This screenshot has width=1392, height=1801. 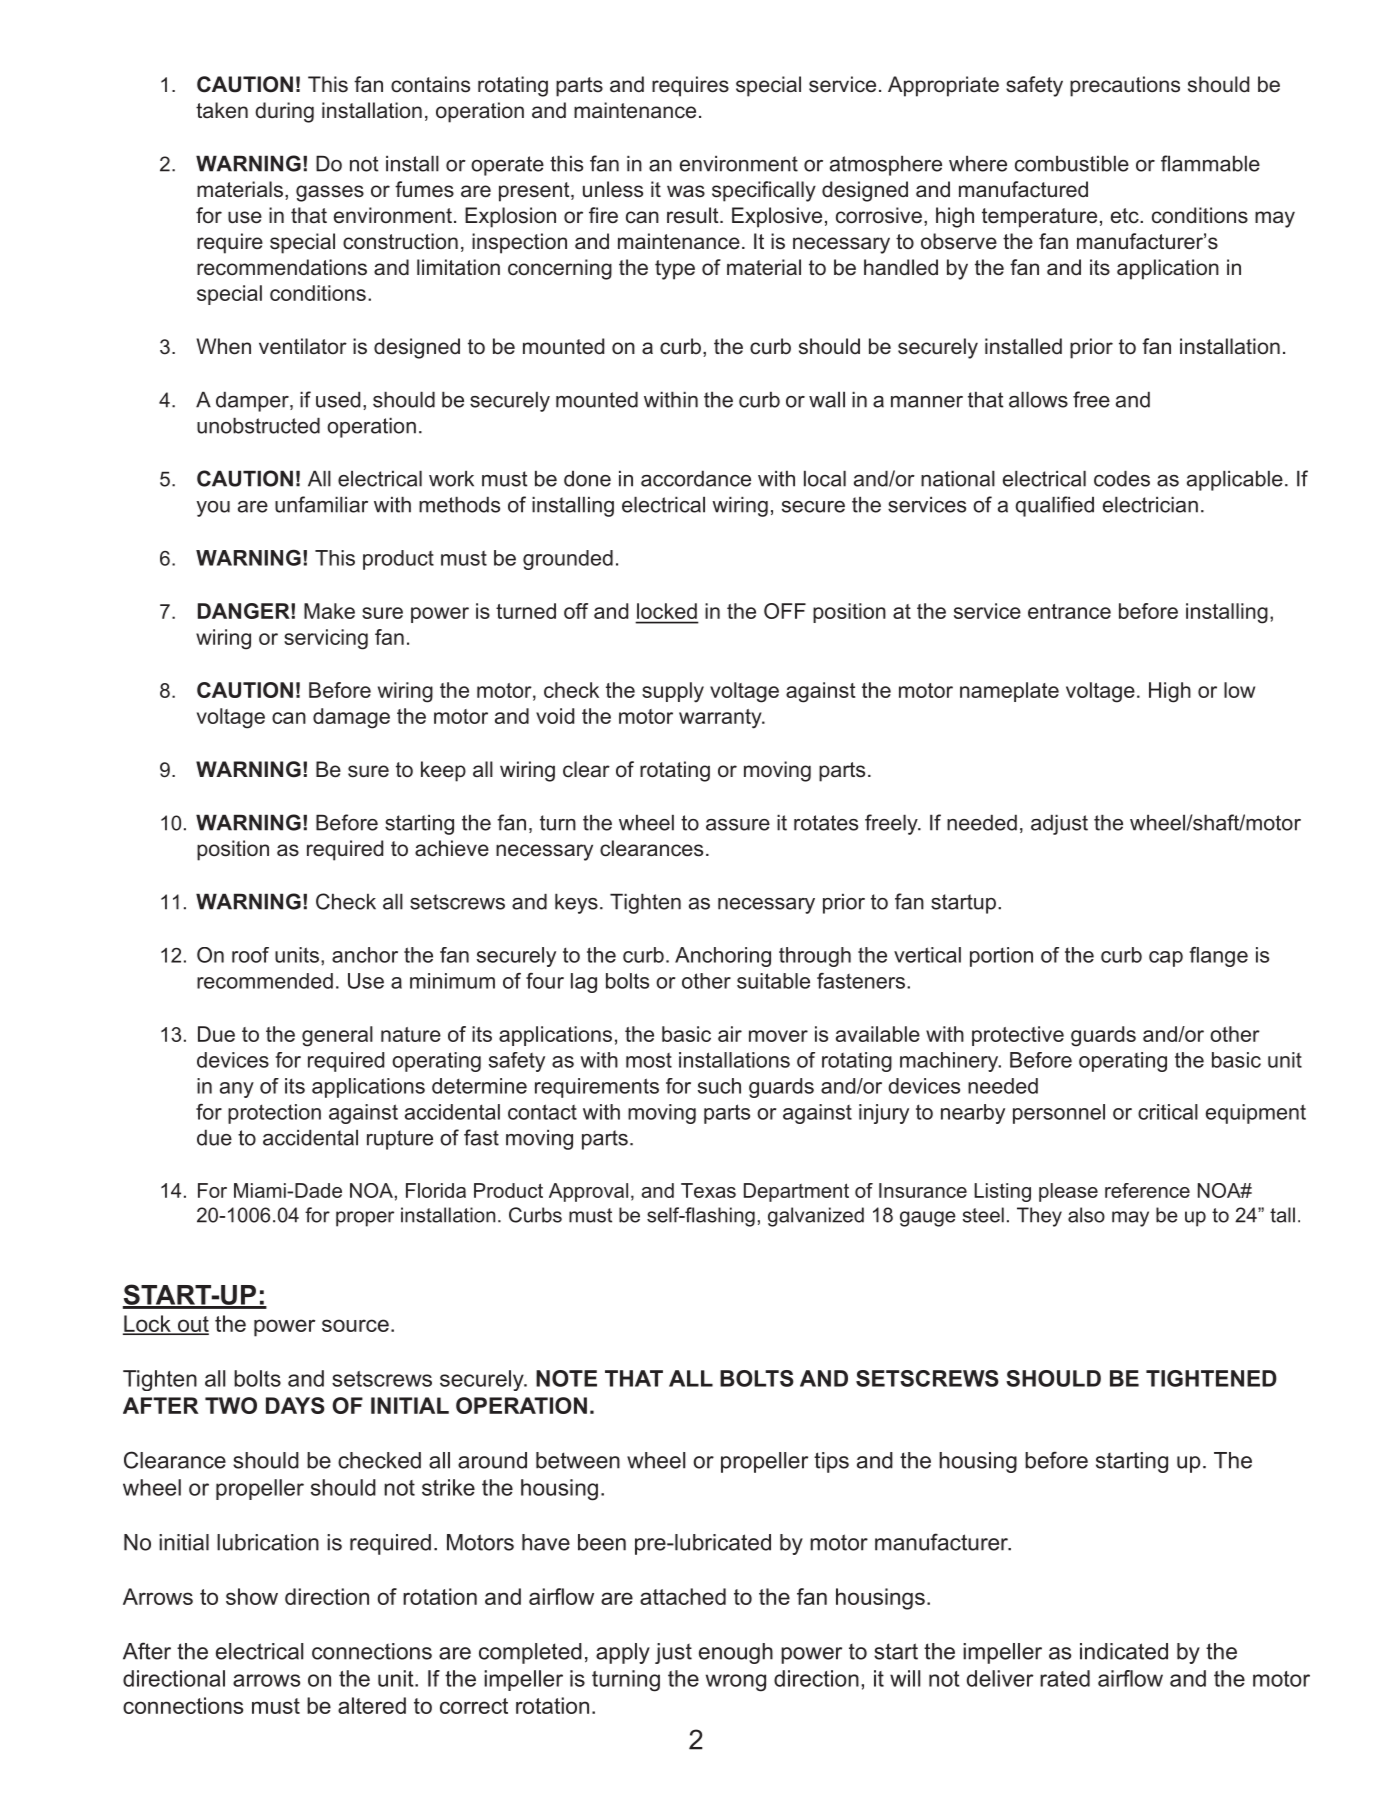 I want to click on during, so click(x=284, y=112).
